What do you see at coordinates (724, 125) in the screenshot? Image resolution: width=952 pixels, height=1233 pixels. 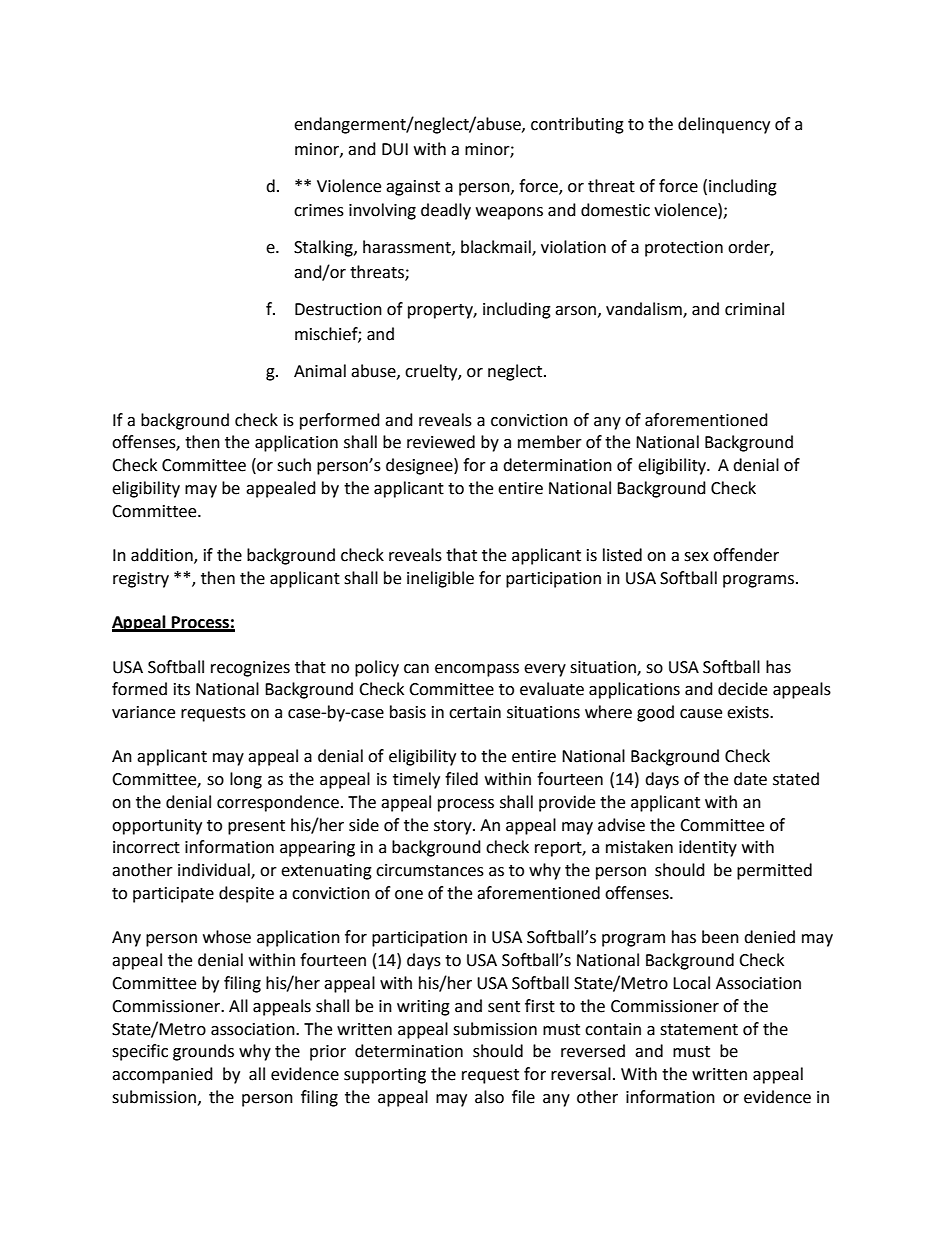 I see `delinquency` at bounding box center [724, 125].
